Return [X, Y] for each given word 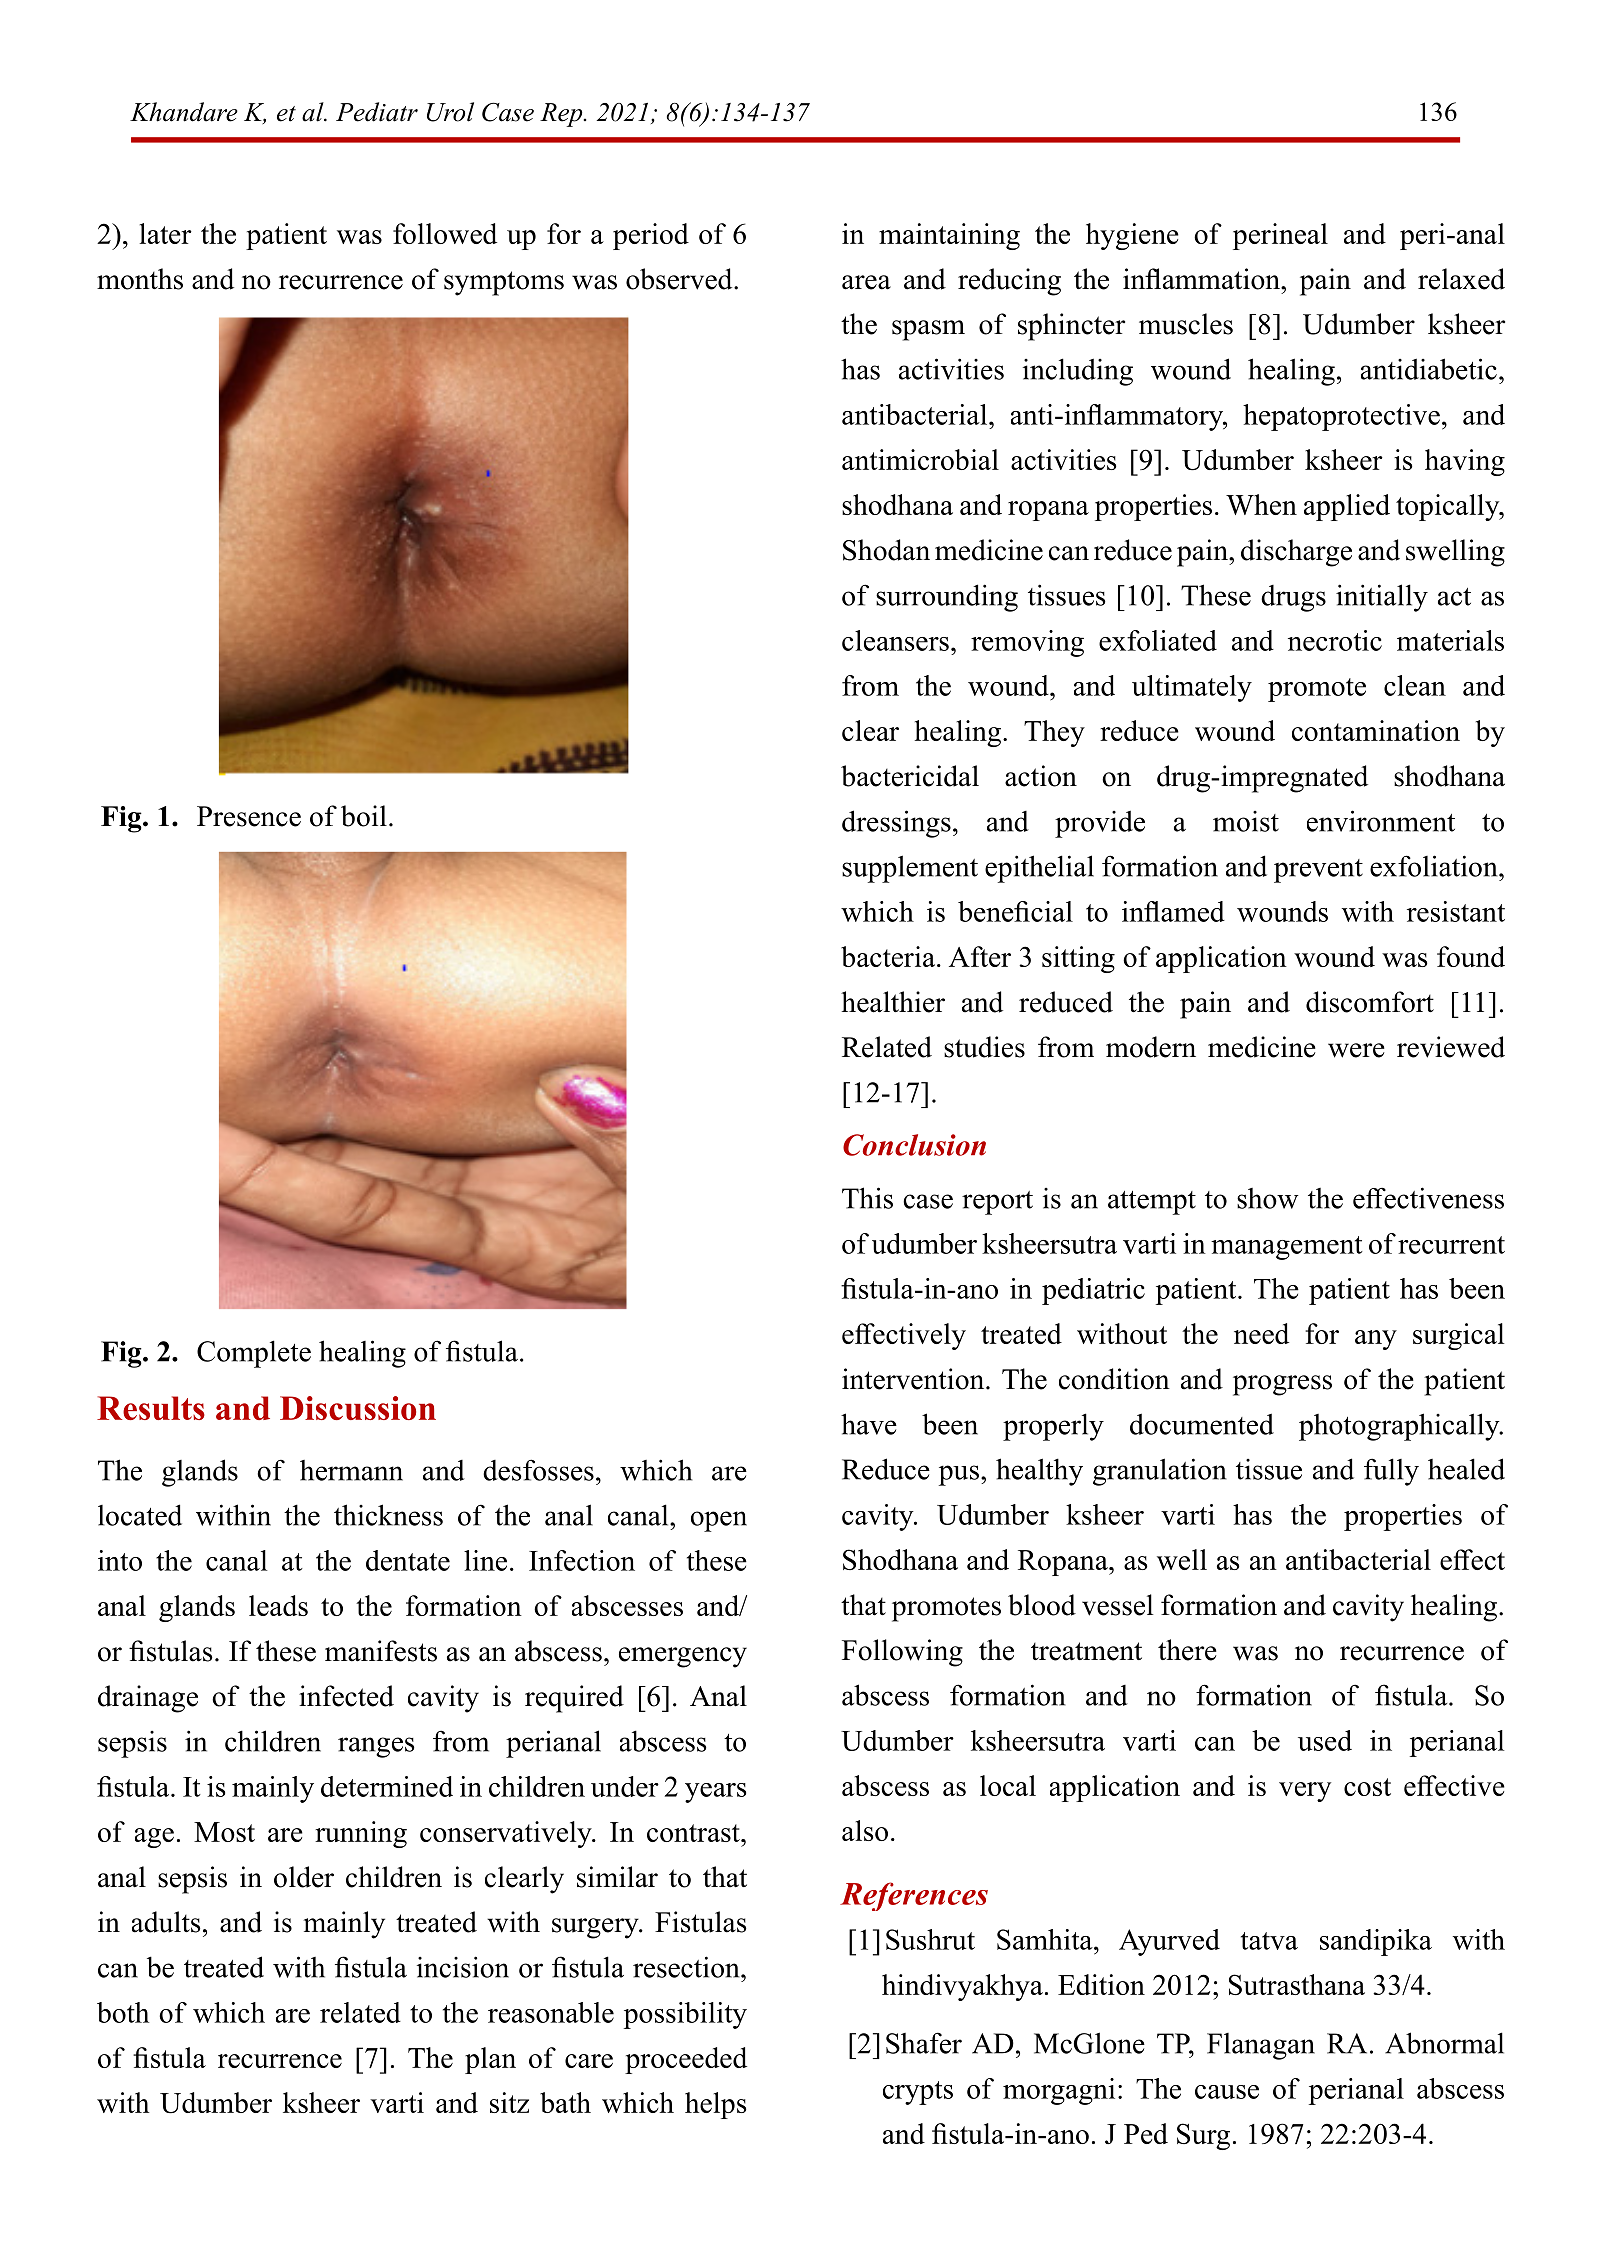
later [165, 233]
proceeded [686, 2060]
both [123, 2012]
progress [1282, 1385]
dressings [896, 824]
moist [1246, 821]
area [866, 282]
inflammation [1202, 279]
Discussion [358, 1408]
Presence [249, 816]
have [869, 1424]
